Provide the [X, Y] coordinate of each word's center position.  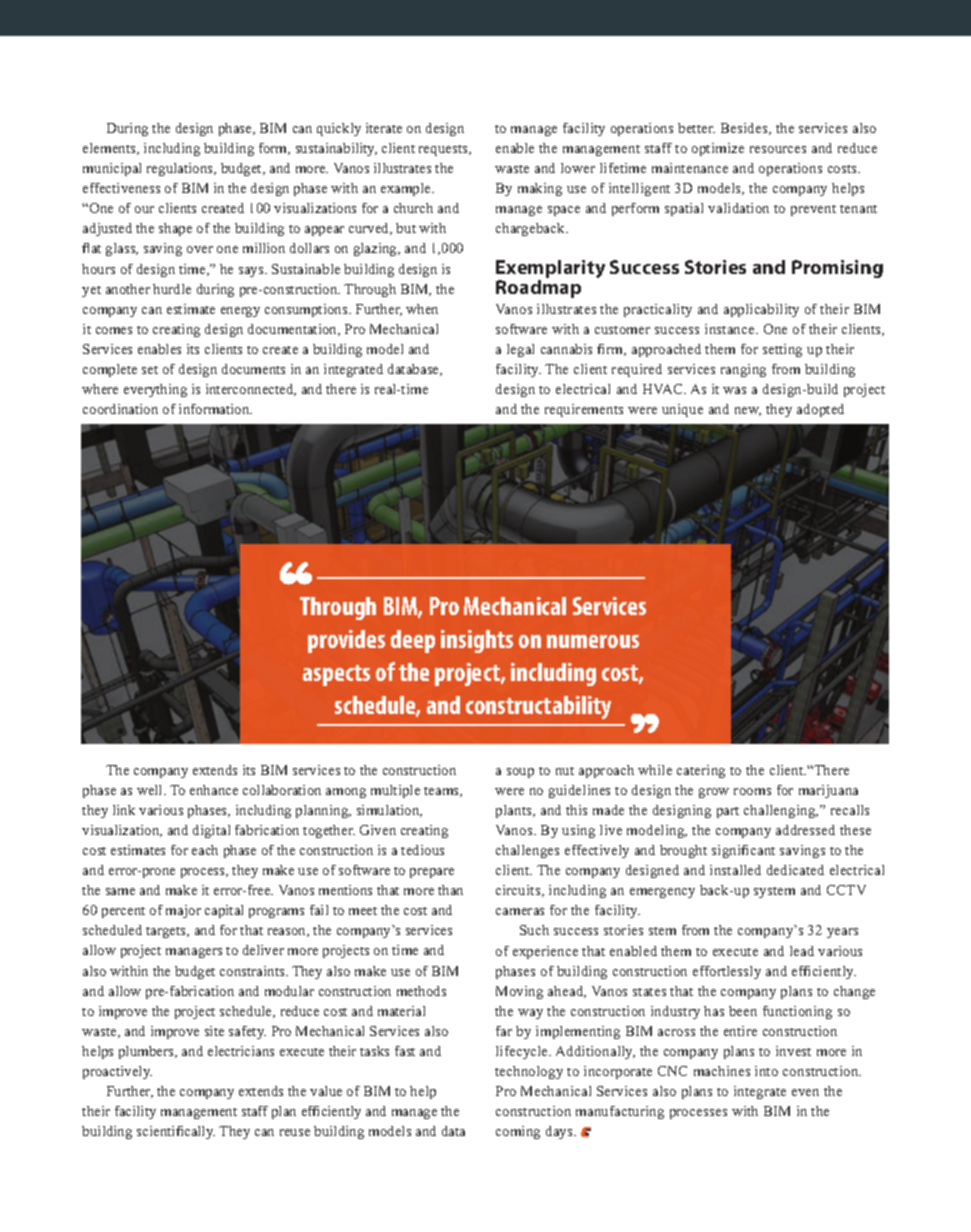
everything [155, 390]
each [205, 850]
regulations [181, 169]
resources [778, 149]
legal [520, 350]
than [450, 890]
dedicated [795, 870]
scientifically [176, 1132]
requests [444, 150]
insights [477, 641]
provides [346, 641]
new [748, 411]
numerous [593, 641]
